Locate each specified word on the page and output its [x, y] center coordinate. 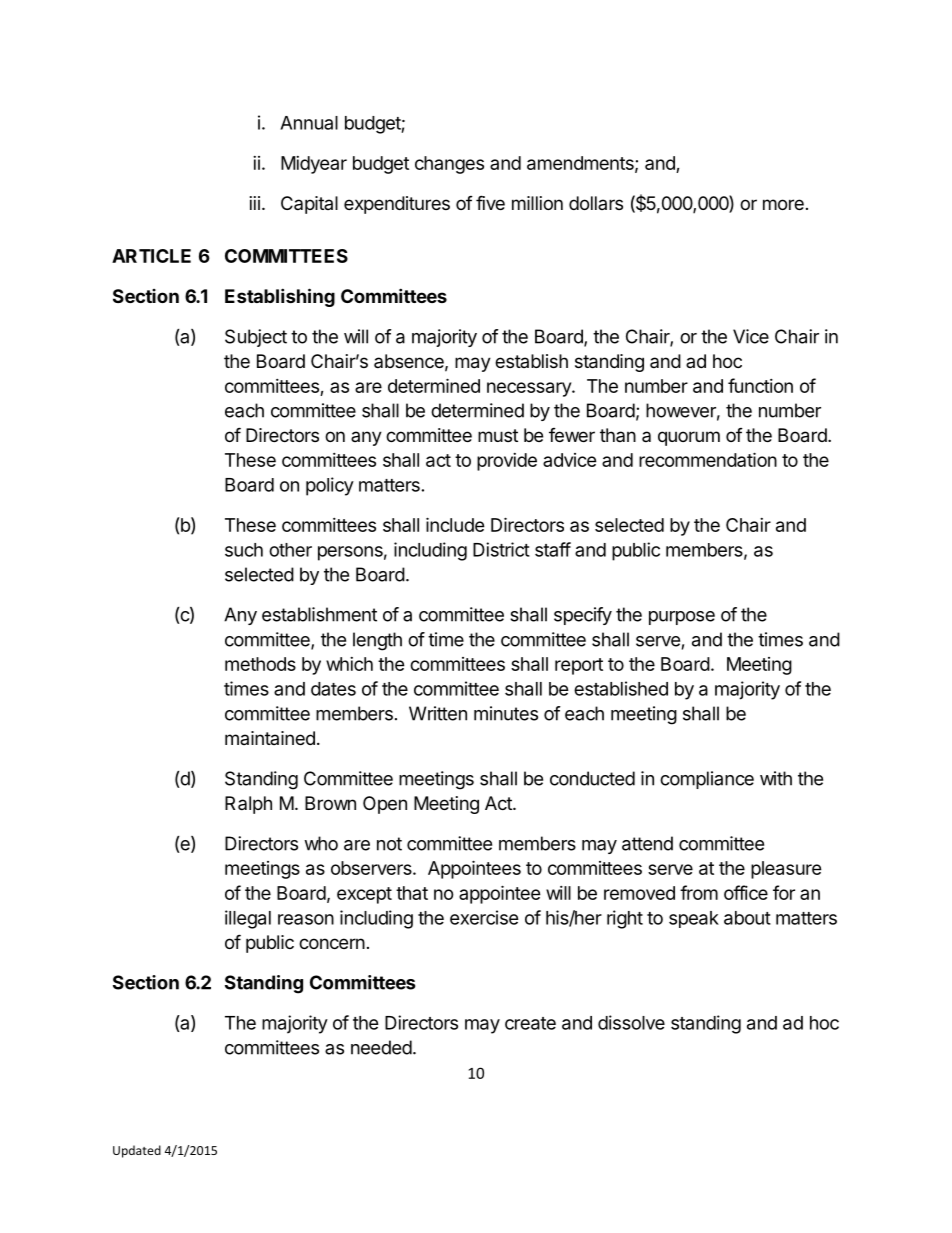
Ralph [248, 805]
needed [381, 1047]
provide [507, 462]
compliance [707, 780]
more [783, 204]
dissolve [631, 1022]
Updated [137, 1151]
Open [385, 805]
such [244, 550]
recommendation [708, 459]
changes [449, 165]
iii [255, 203]
